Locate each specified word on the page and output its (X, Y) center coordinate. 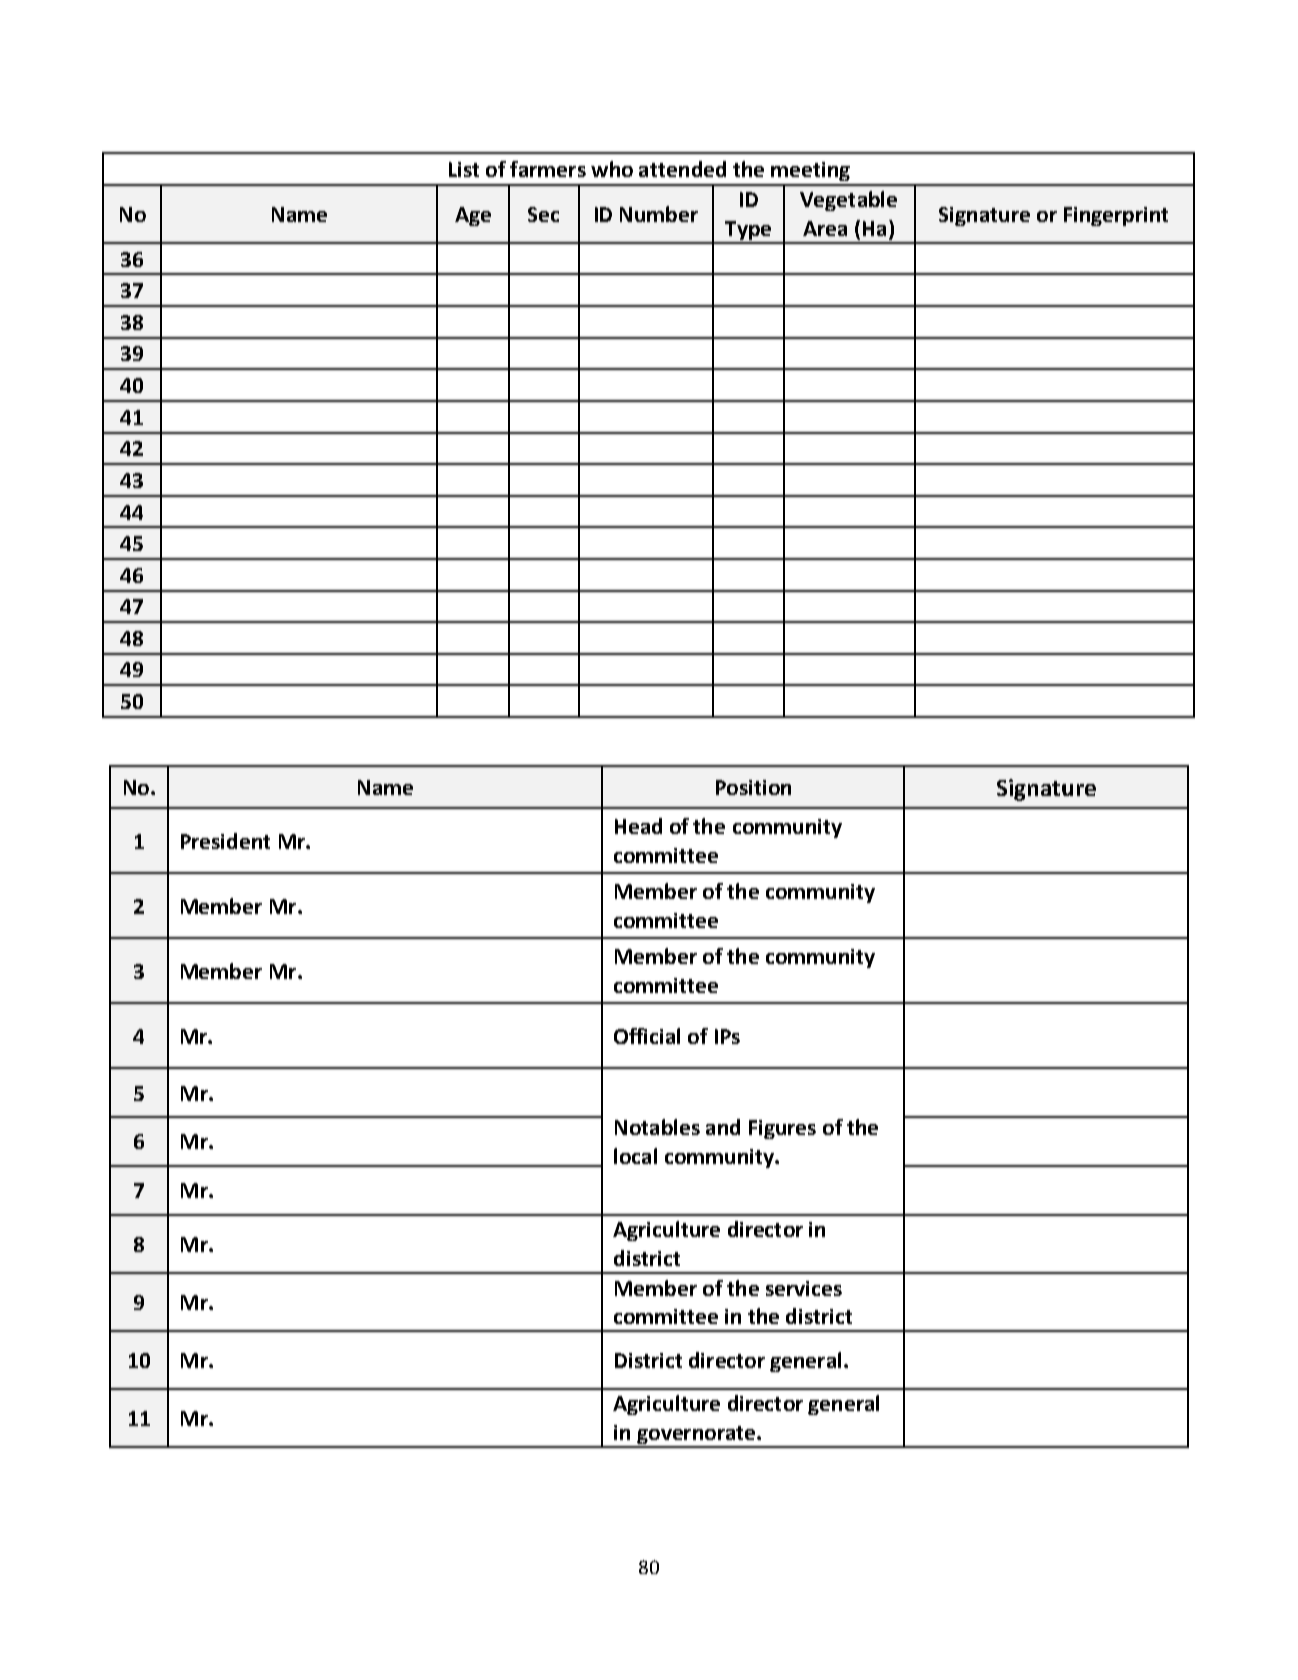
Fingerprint (1116, 216)
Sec (543, 214)
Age (473, 216)
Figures (782, 1129)
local (635, 1156)
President (225, 841)
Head (638, 826)
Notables (657, 1127)
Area (825, 228)
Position (753, 787)
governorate (696, 1436)
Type (748, 232)
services (804, 1288)
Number (659, 214)
